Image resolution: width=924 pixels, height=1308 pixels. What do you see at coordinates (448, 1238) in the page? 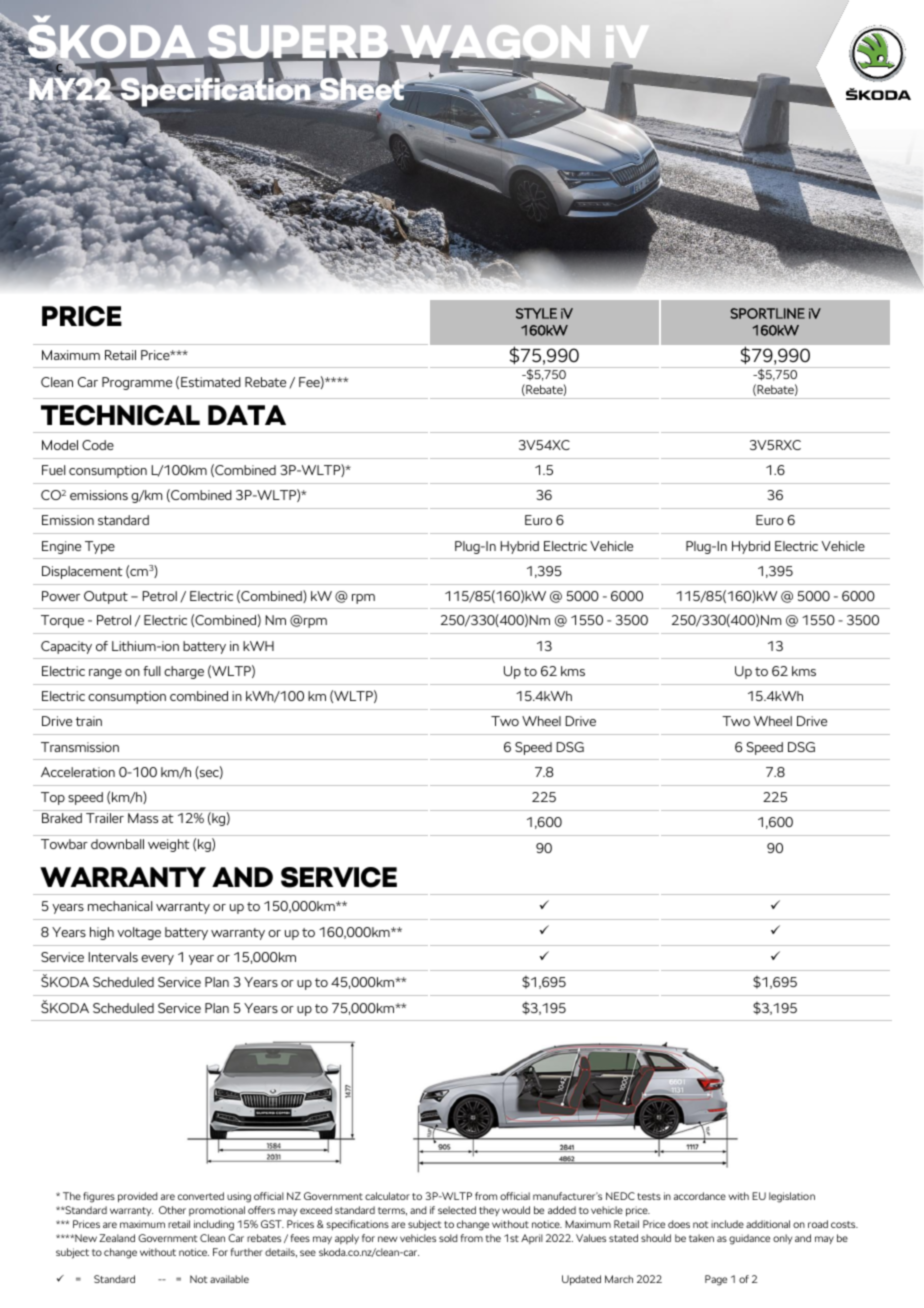
I see `sold` at bounding box center [448, 1238].
